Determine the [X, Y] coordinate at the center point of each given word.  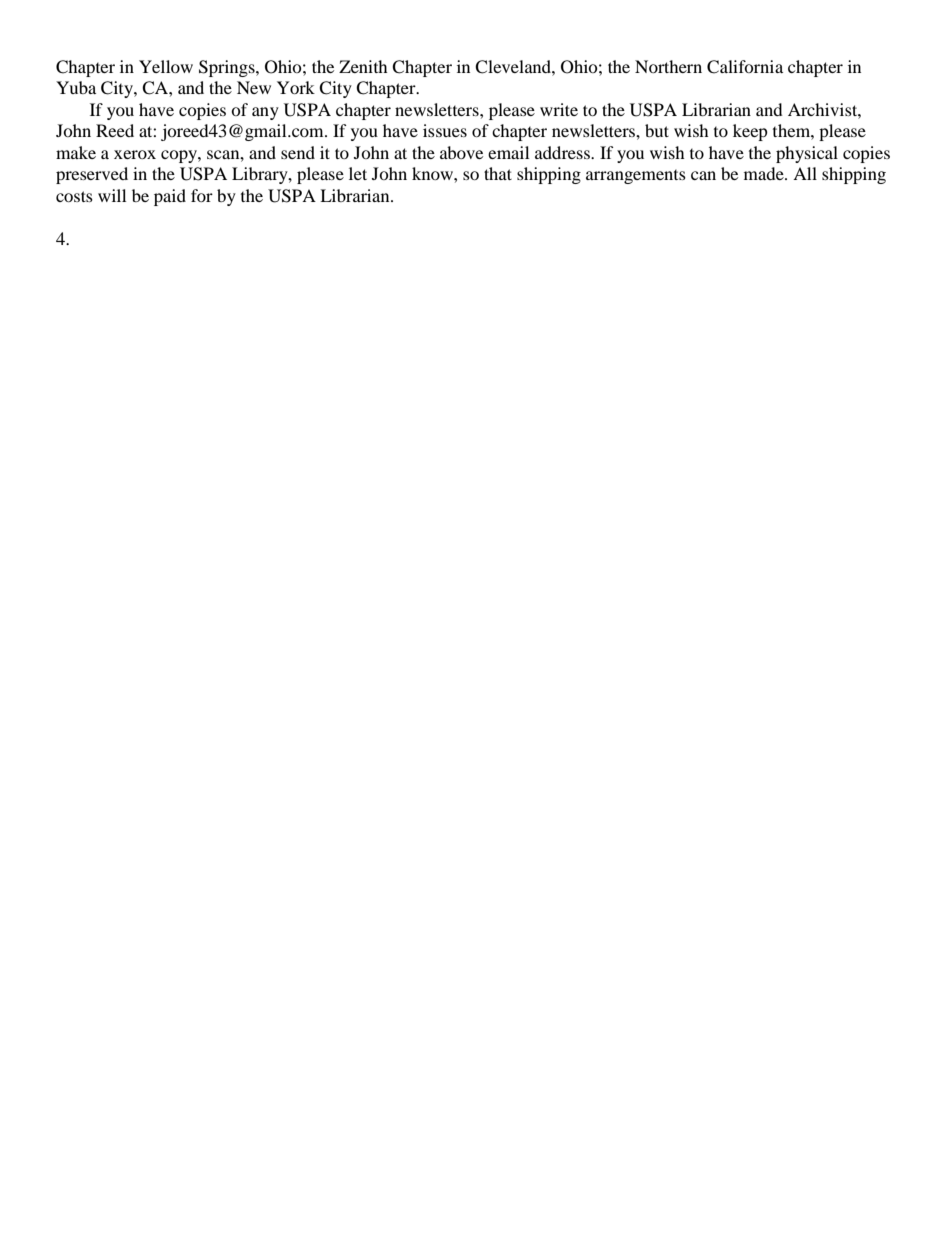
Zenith [363, 66]
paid [170, 197]
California [745, 67]
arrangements [636, 177]
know [433, 173]
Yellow [166, 66]
